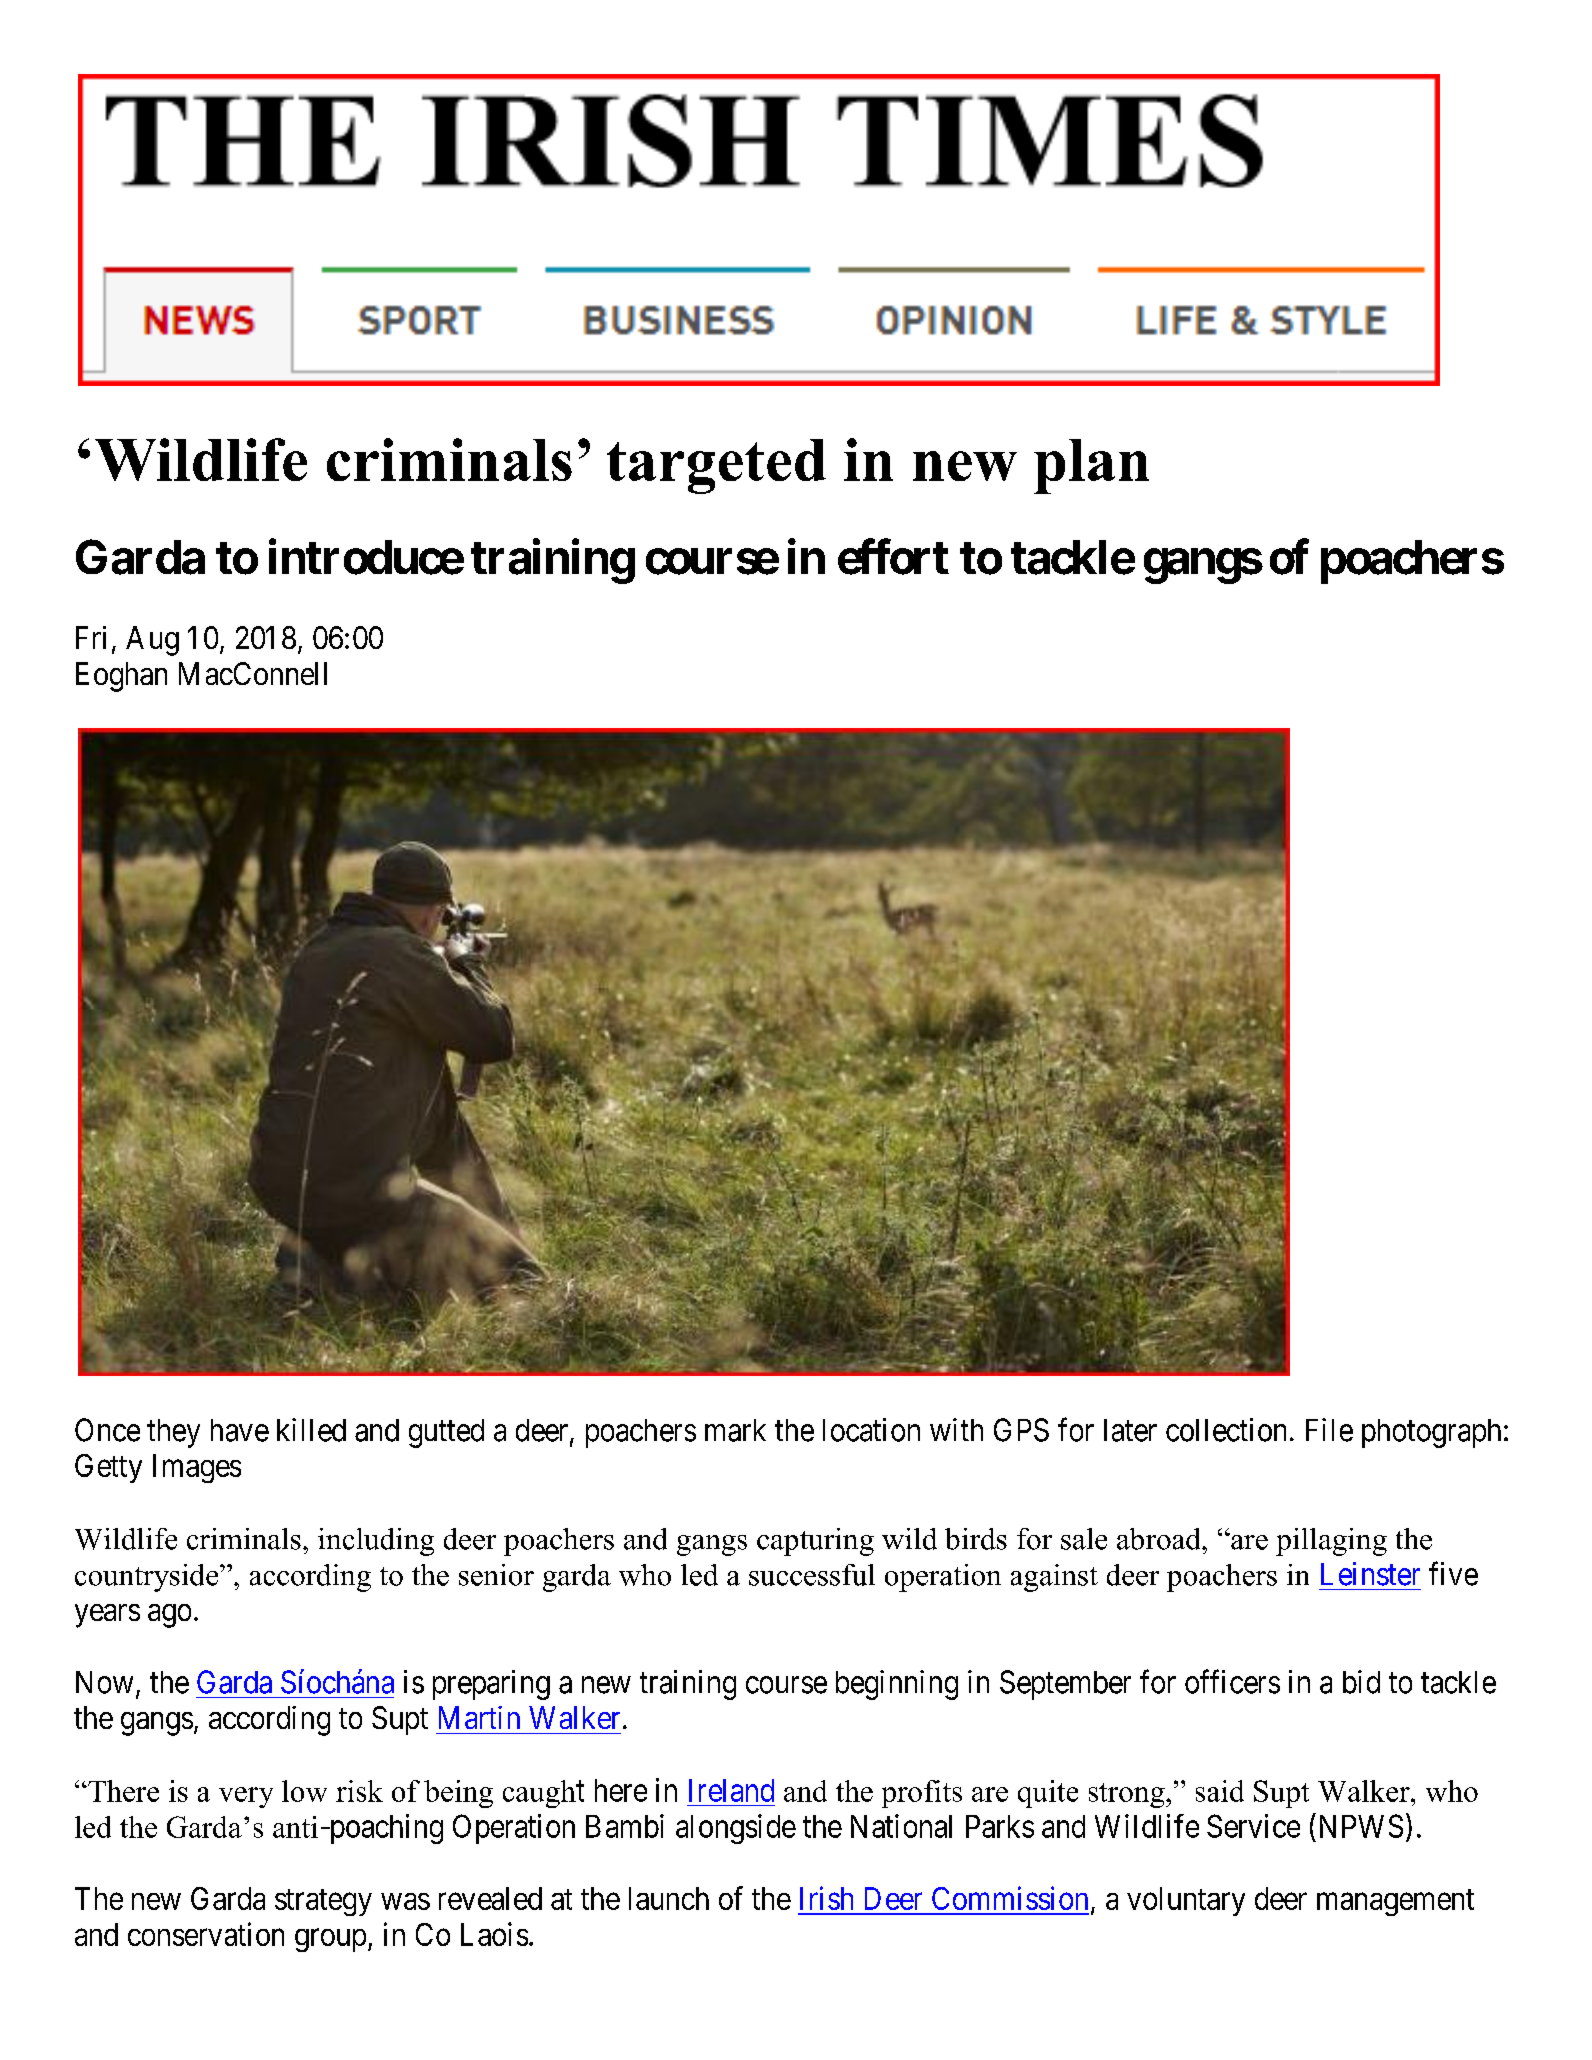  I want to click on plan, so click(1091, 466).
